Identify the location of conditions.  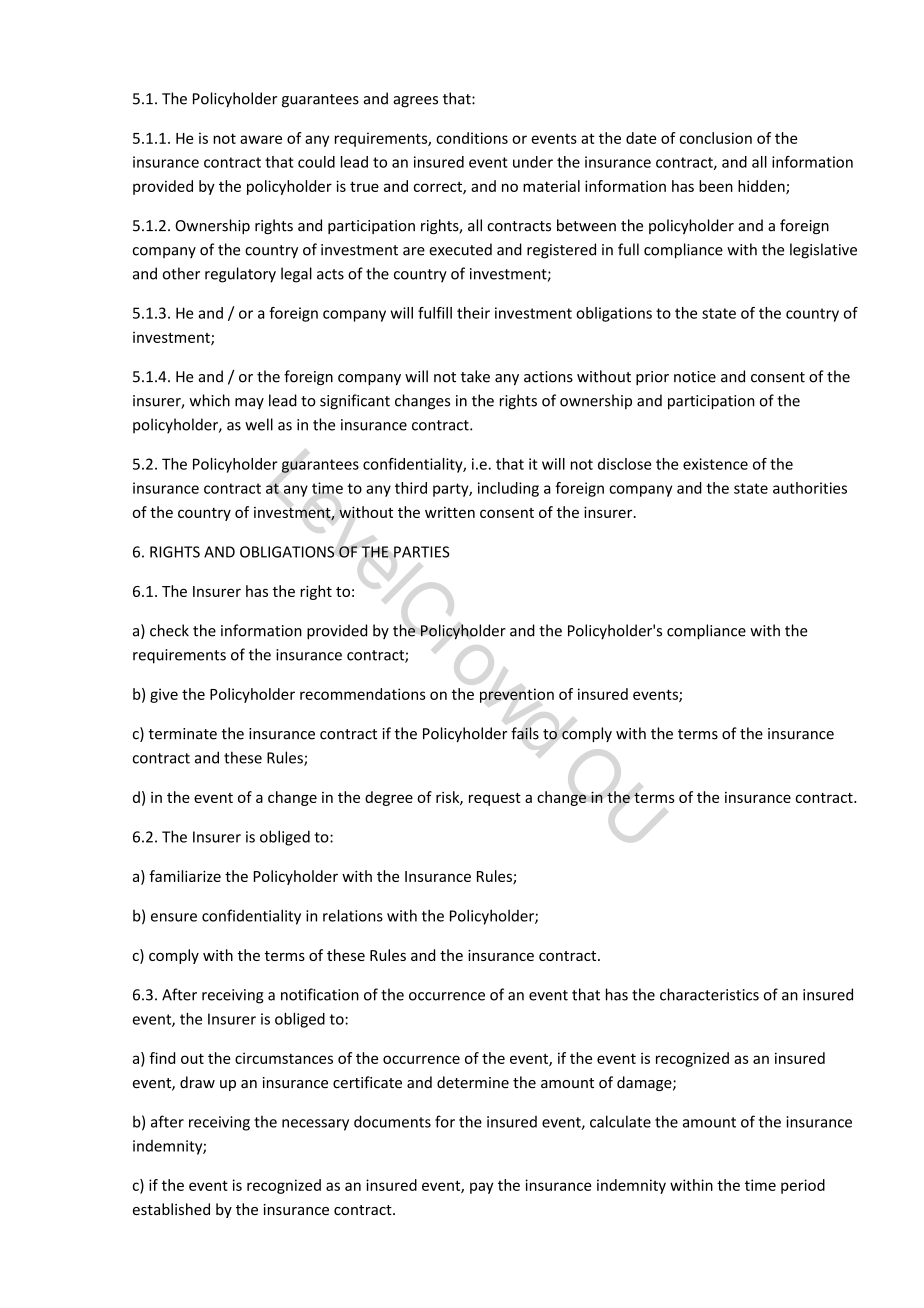
(472, 138).
